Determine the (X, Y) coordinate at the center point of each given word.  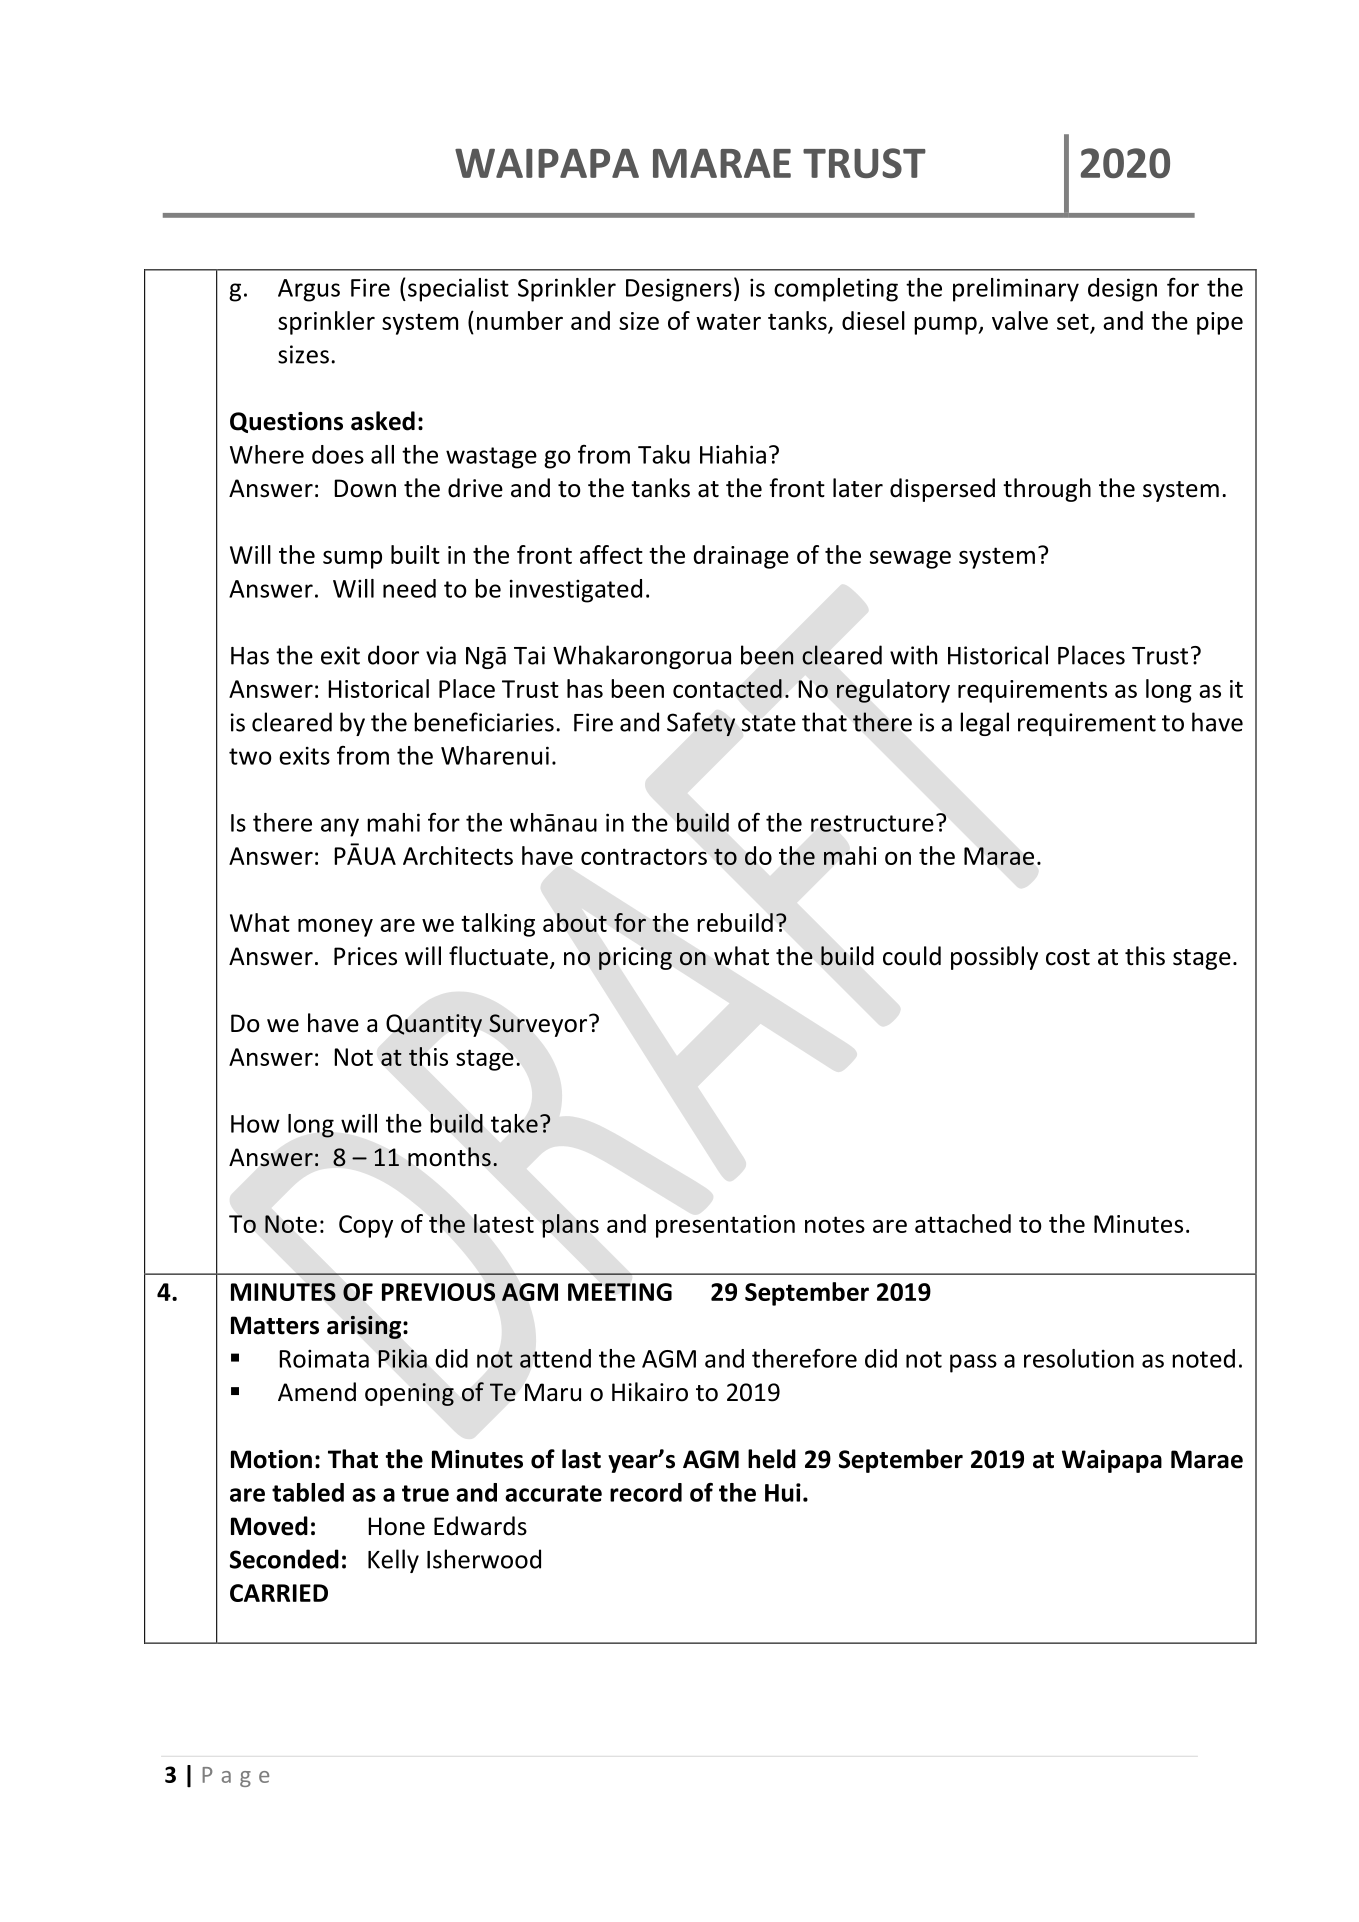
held (772, 1459)
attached (963, 1223)
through (1047, 490)
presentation (725, 1226)
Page (235, 1777)
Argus (309, 290)
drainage (741, 557)
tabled (308, 1492)
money (335, 927)
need (409, 588)
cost (1068, 957)
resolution (1079, 1358)
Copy (366, 1226)
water (728, 321)
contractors (644, 856)
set (1074, 323)
